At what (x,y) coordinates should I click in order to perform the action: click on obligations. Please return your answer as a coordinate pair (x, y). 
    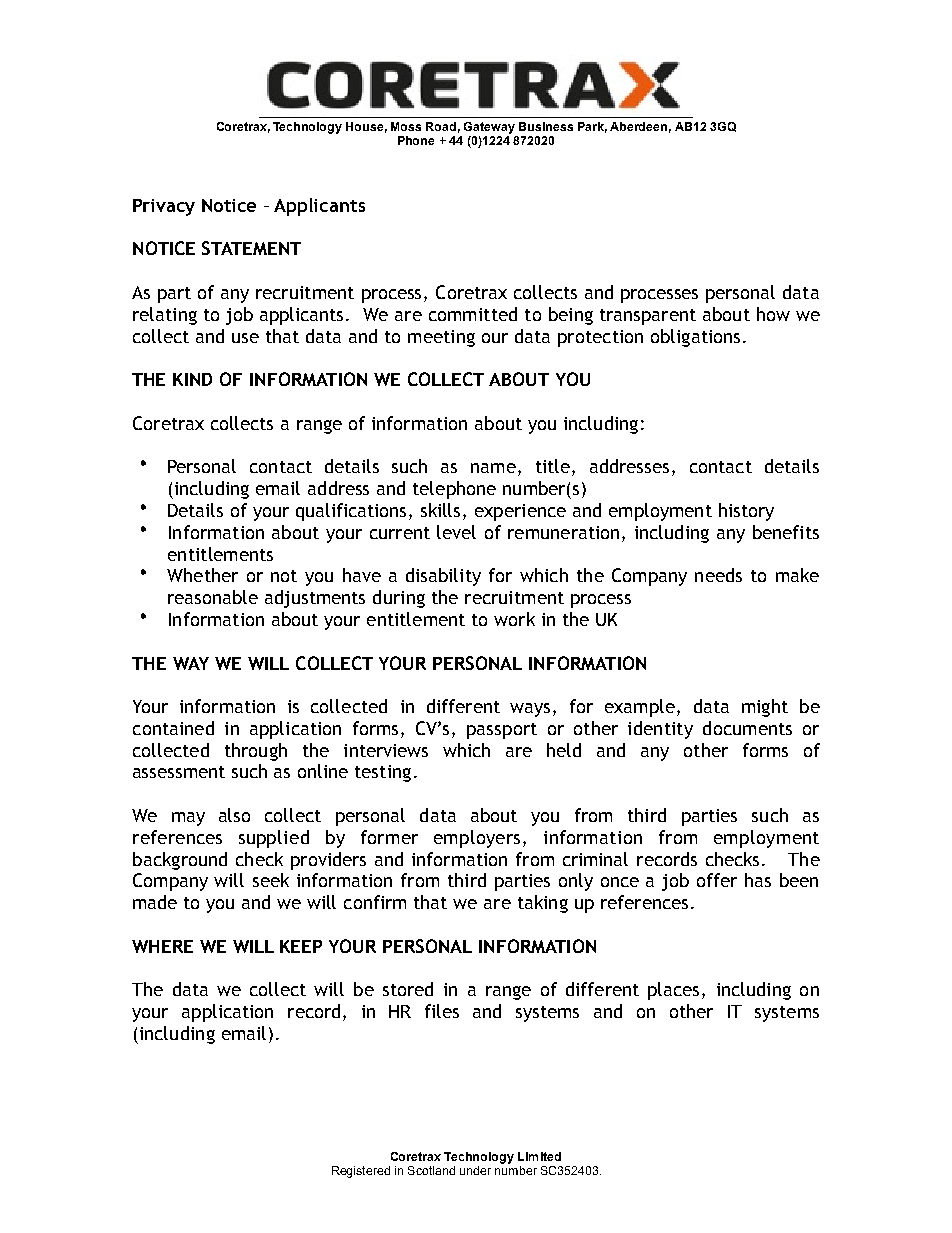
    Looking at the image, I should click on (695, 338).
